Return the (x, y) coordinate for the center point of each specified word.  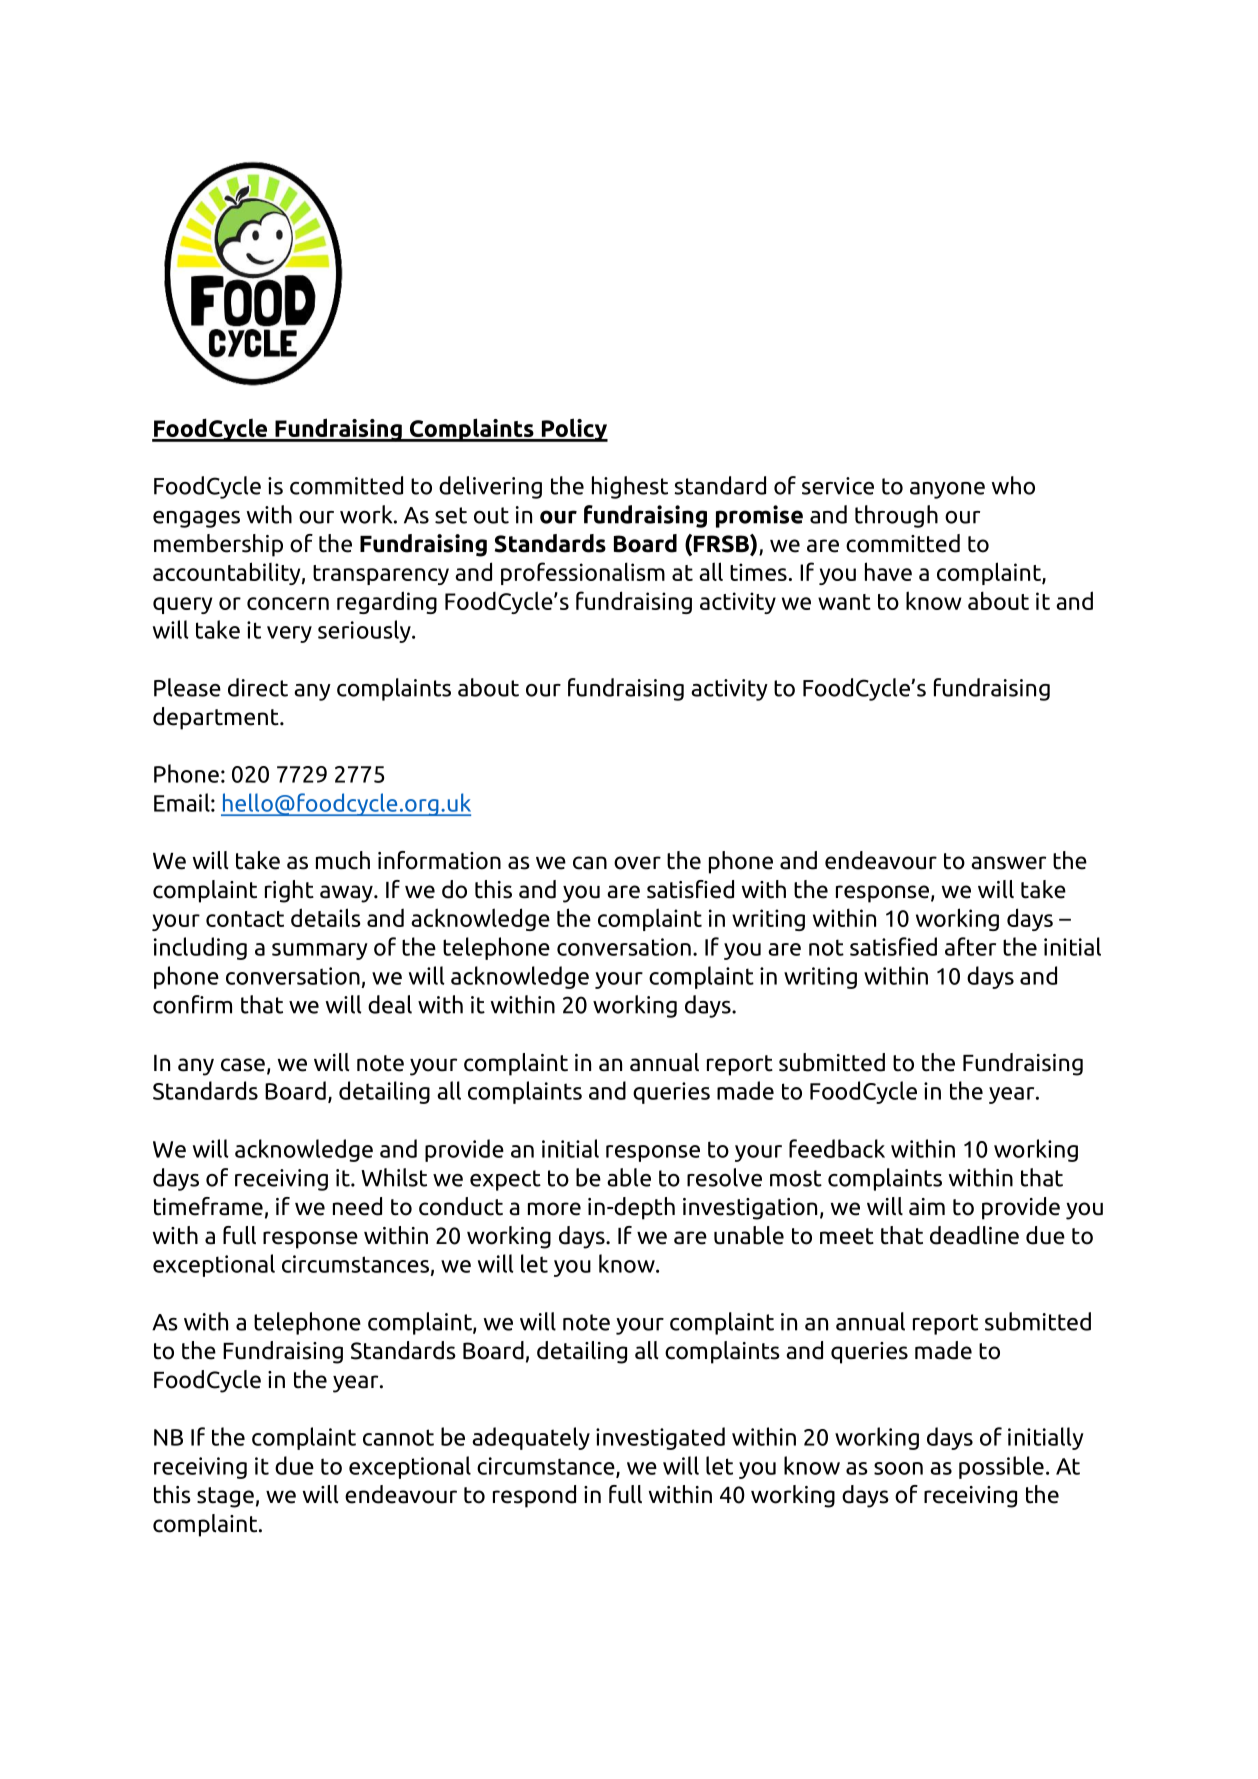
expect (505, 1180)
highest (630, 487)
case (243, 1065)
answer (1008, 863)
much (343, 860)
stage (225, 1497)
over (637, 863)
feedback (837, 1148)
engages (196, 519)
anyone (947, 490)
